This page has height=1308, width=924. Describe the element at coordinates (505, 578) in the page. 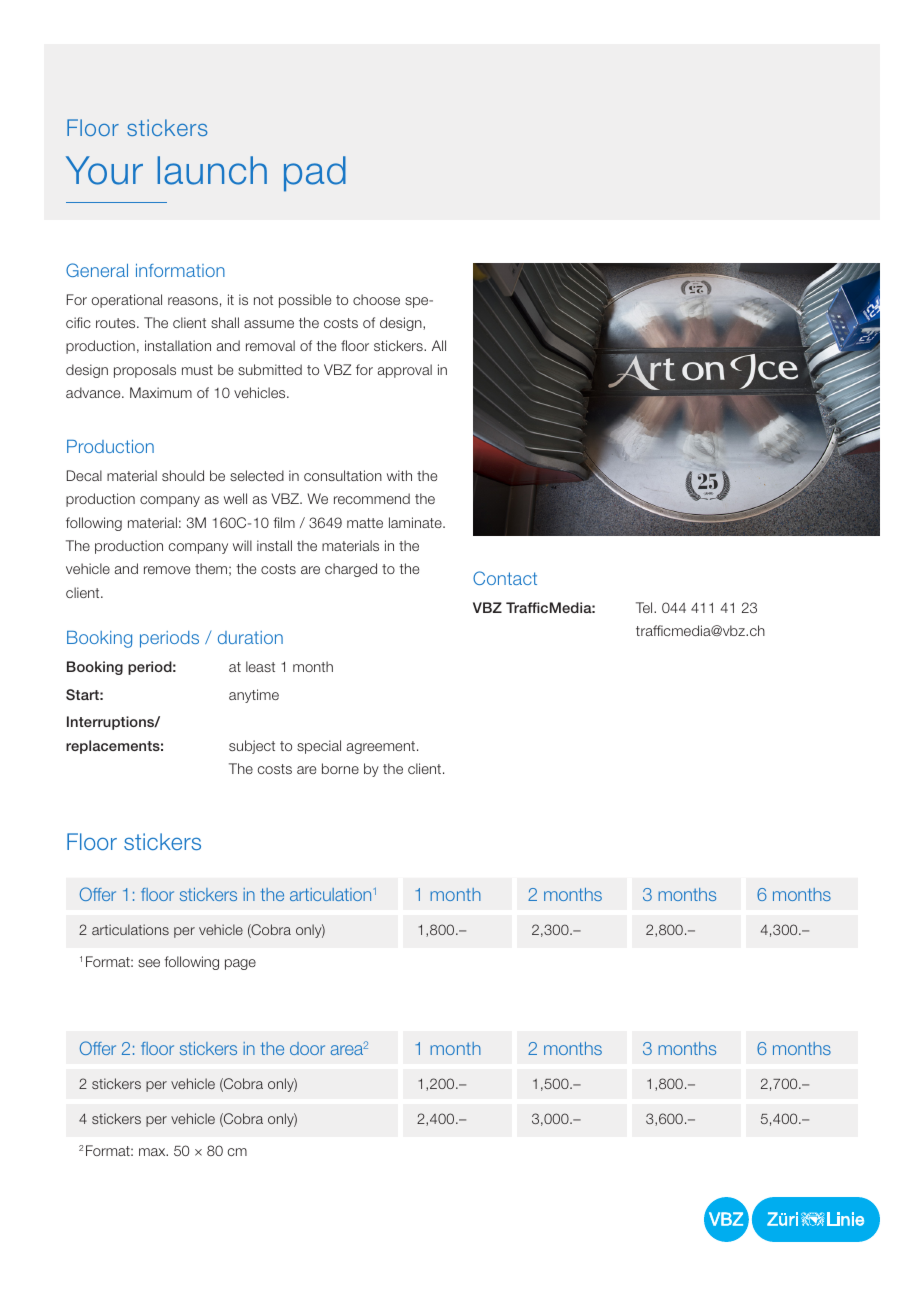

I see `Contact` at that location.
